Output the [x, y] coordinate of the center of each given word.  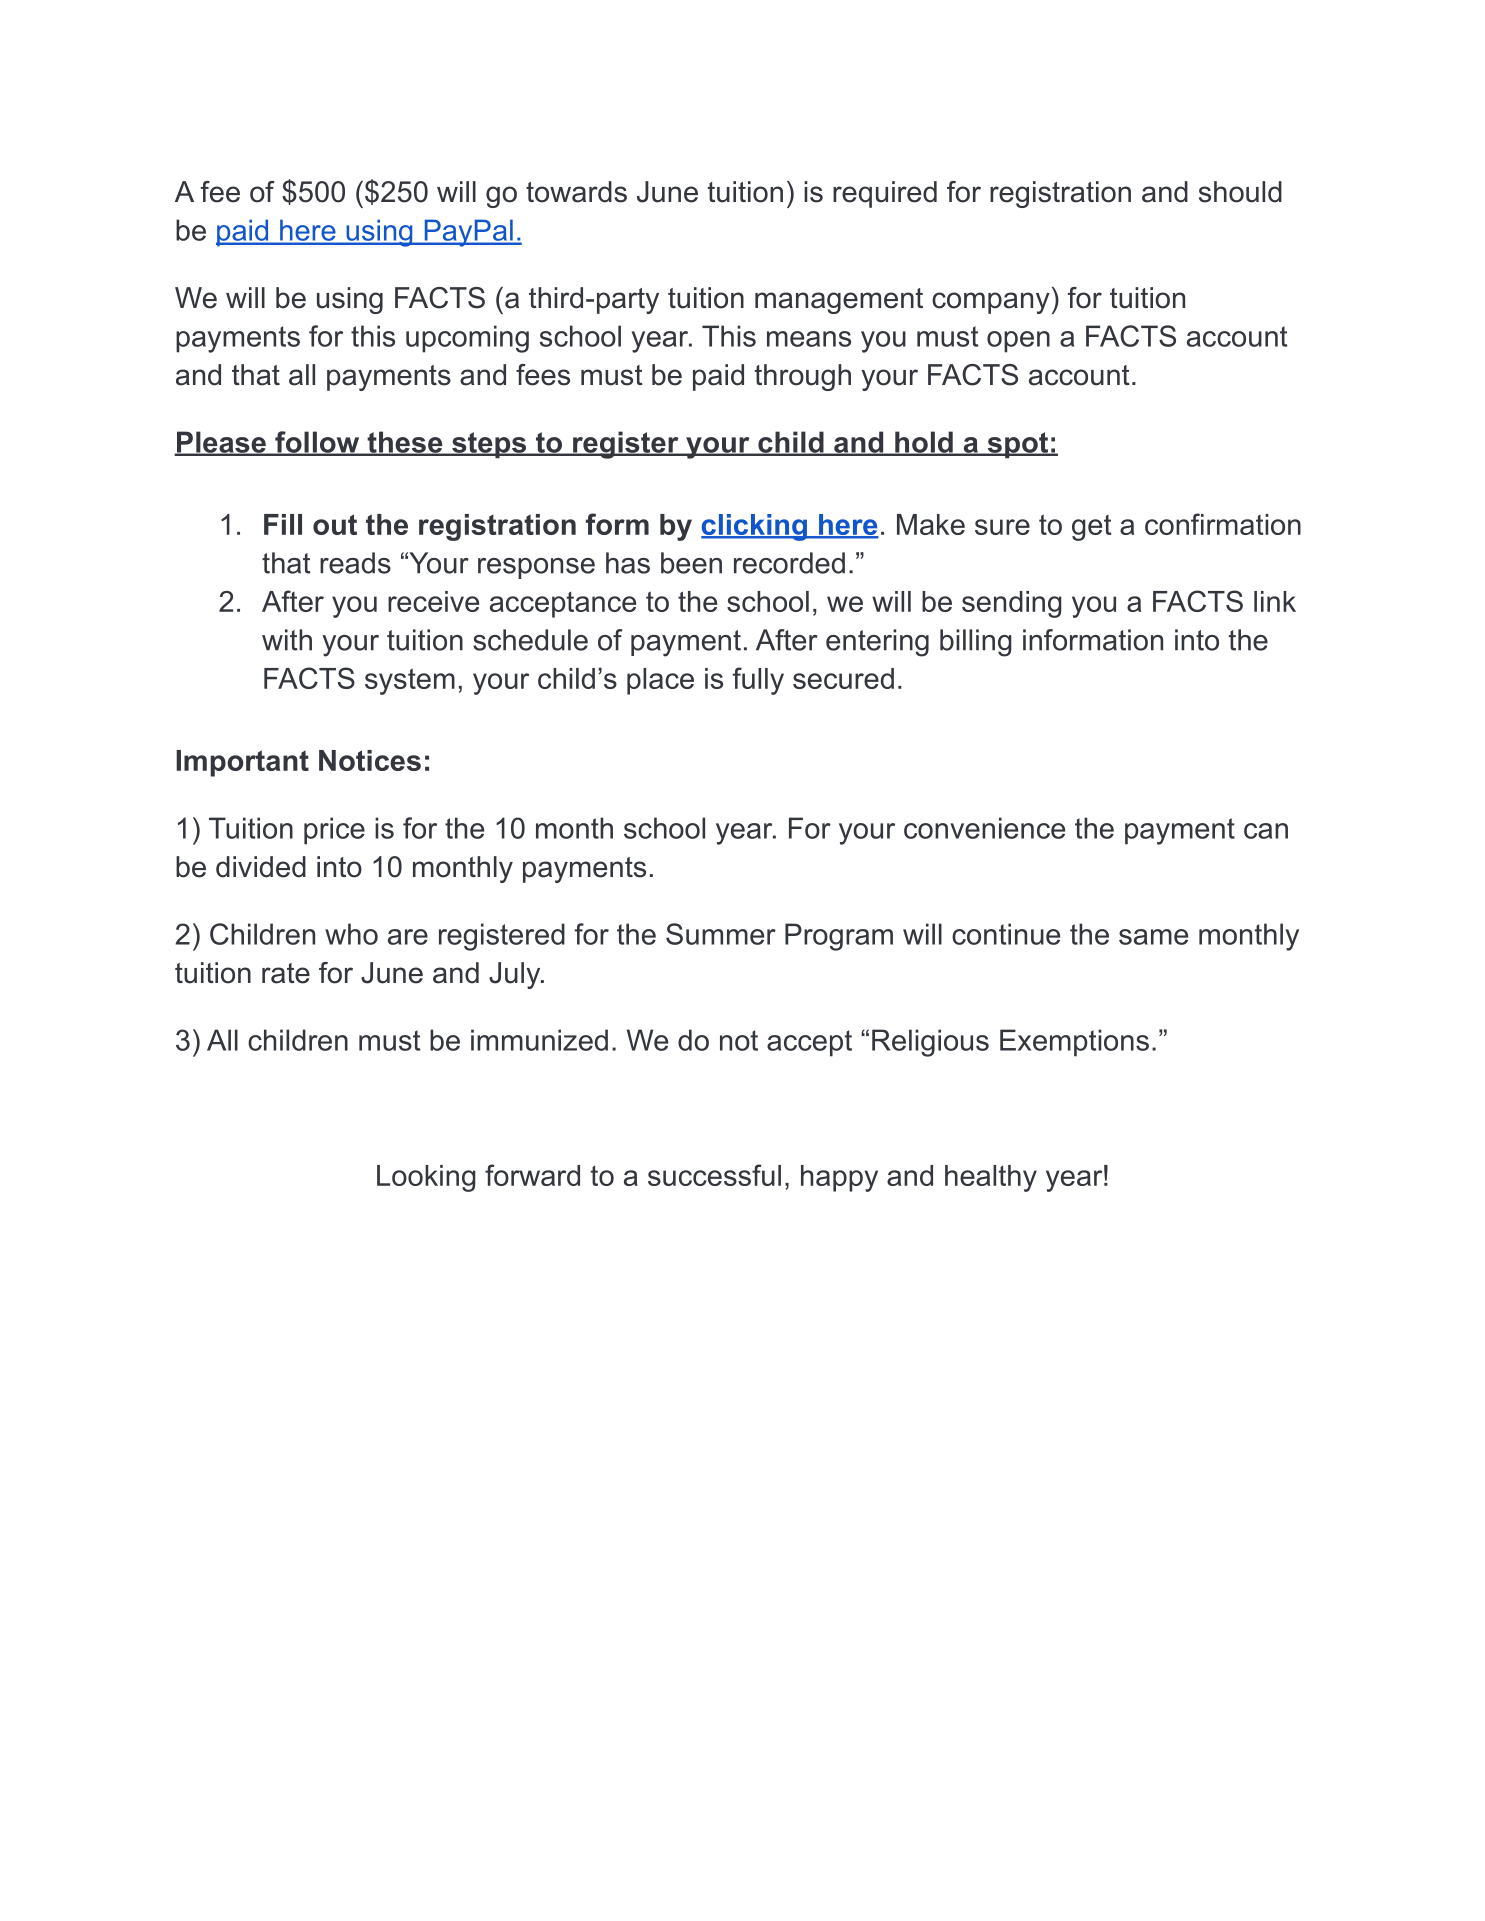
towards [576, 192]
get [1091, 528]
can [1266, 831]
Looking [426, 1178]
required [885, 194]
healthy [991, 1178]
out [335, 524]
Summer [721, 934]
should [1240, 192]
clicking [755, 527]
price [334, 831]
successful [714, 1175]
